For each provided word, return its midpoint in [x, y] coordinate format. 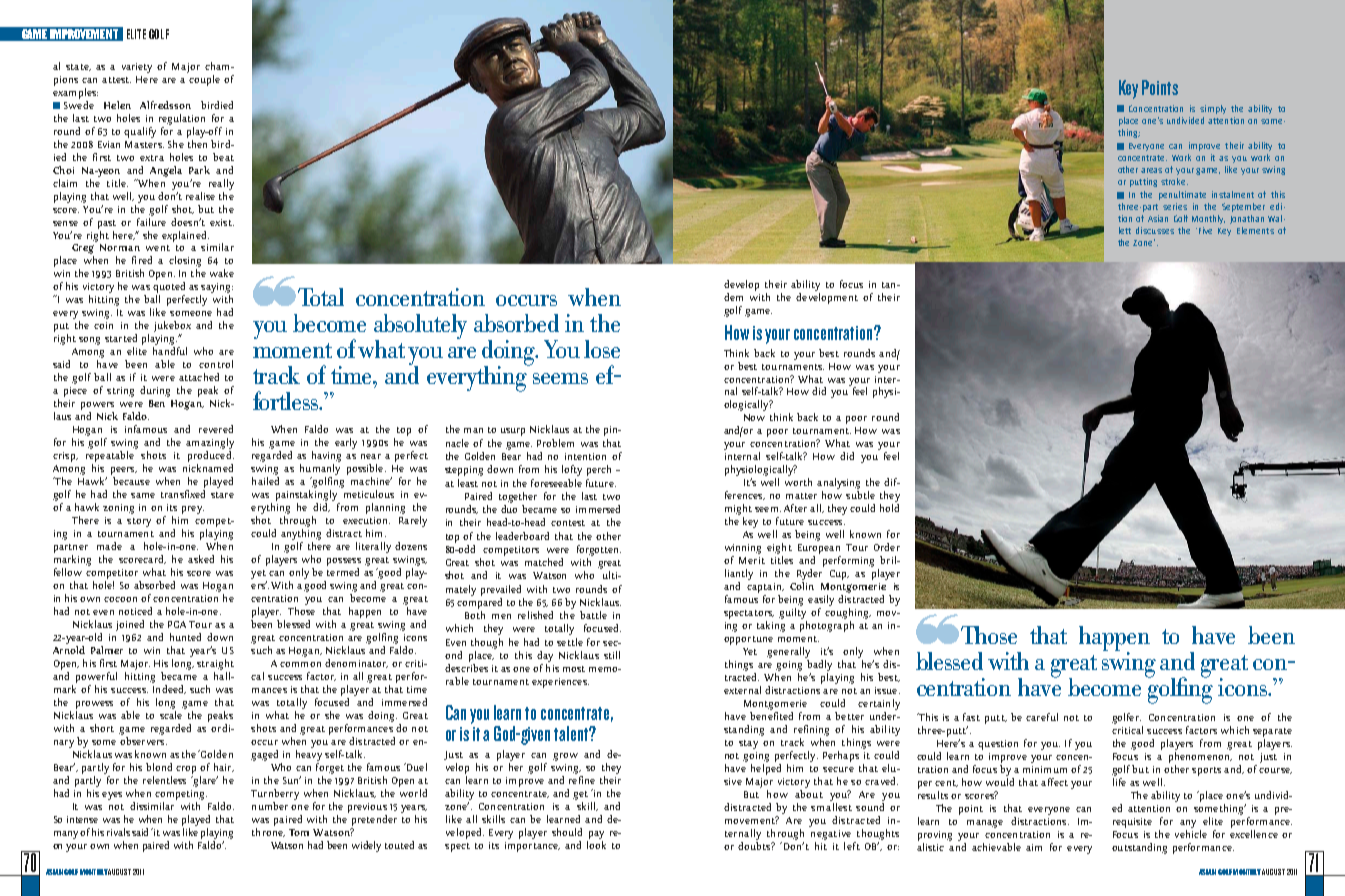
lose [602, 349]
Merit [752, 560]
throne [268, 832]
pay [596, 835]
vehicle [1191, 832]
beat [223, 157]
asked [201, 559]
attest [116, 80]
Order [887, 547]
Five [1205, 230]
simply [1213, 109]
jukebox [172, 326]
